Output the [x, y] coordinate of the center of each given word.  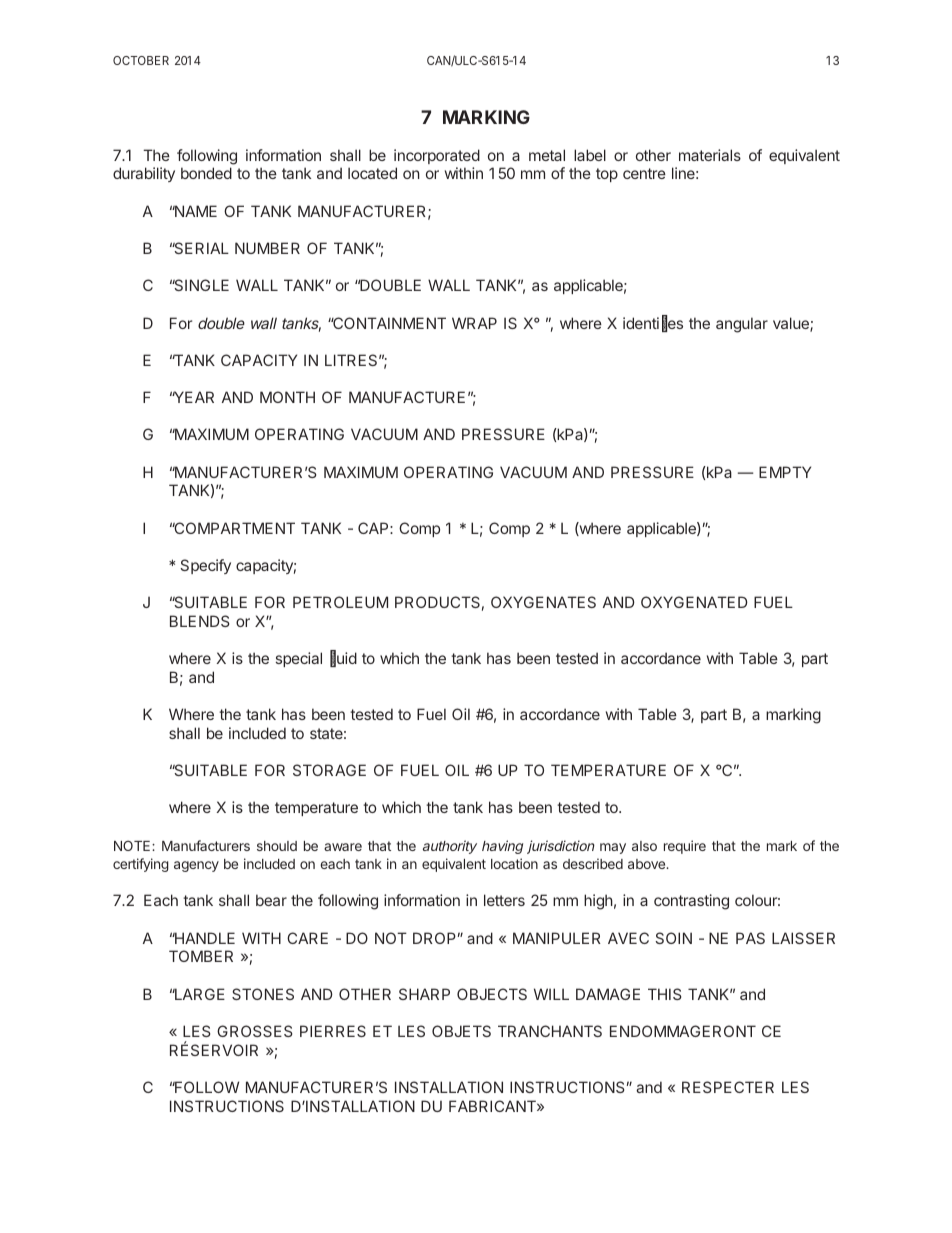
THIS [665, 994]
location [514, 863]
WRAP [474, 323]
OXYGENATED [694, 602]
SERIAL [200, 248]
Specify [205, 566]
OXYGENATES [543, 602]
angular [742, 325]
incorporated [437, 156]
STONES [263, 994]
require [685, 847]
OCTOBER [141, 60]
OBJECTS [492, 994]
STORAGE [329, 770]
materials [710, 155]
